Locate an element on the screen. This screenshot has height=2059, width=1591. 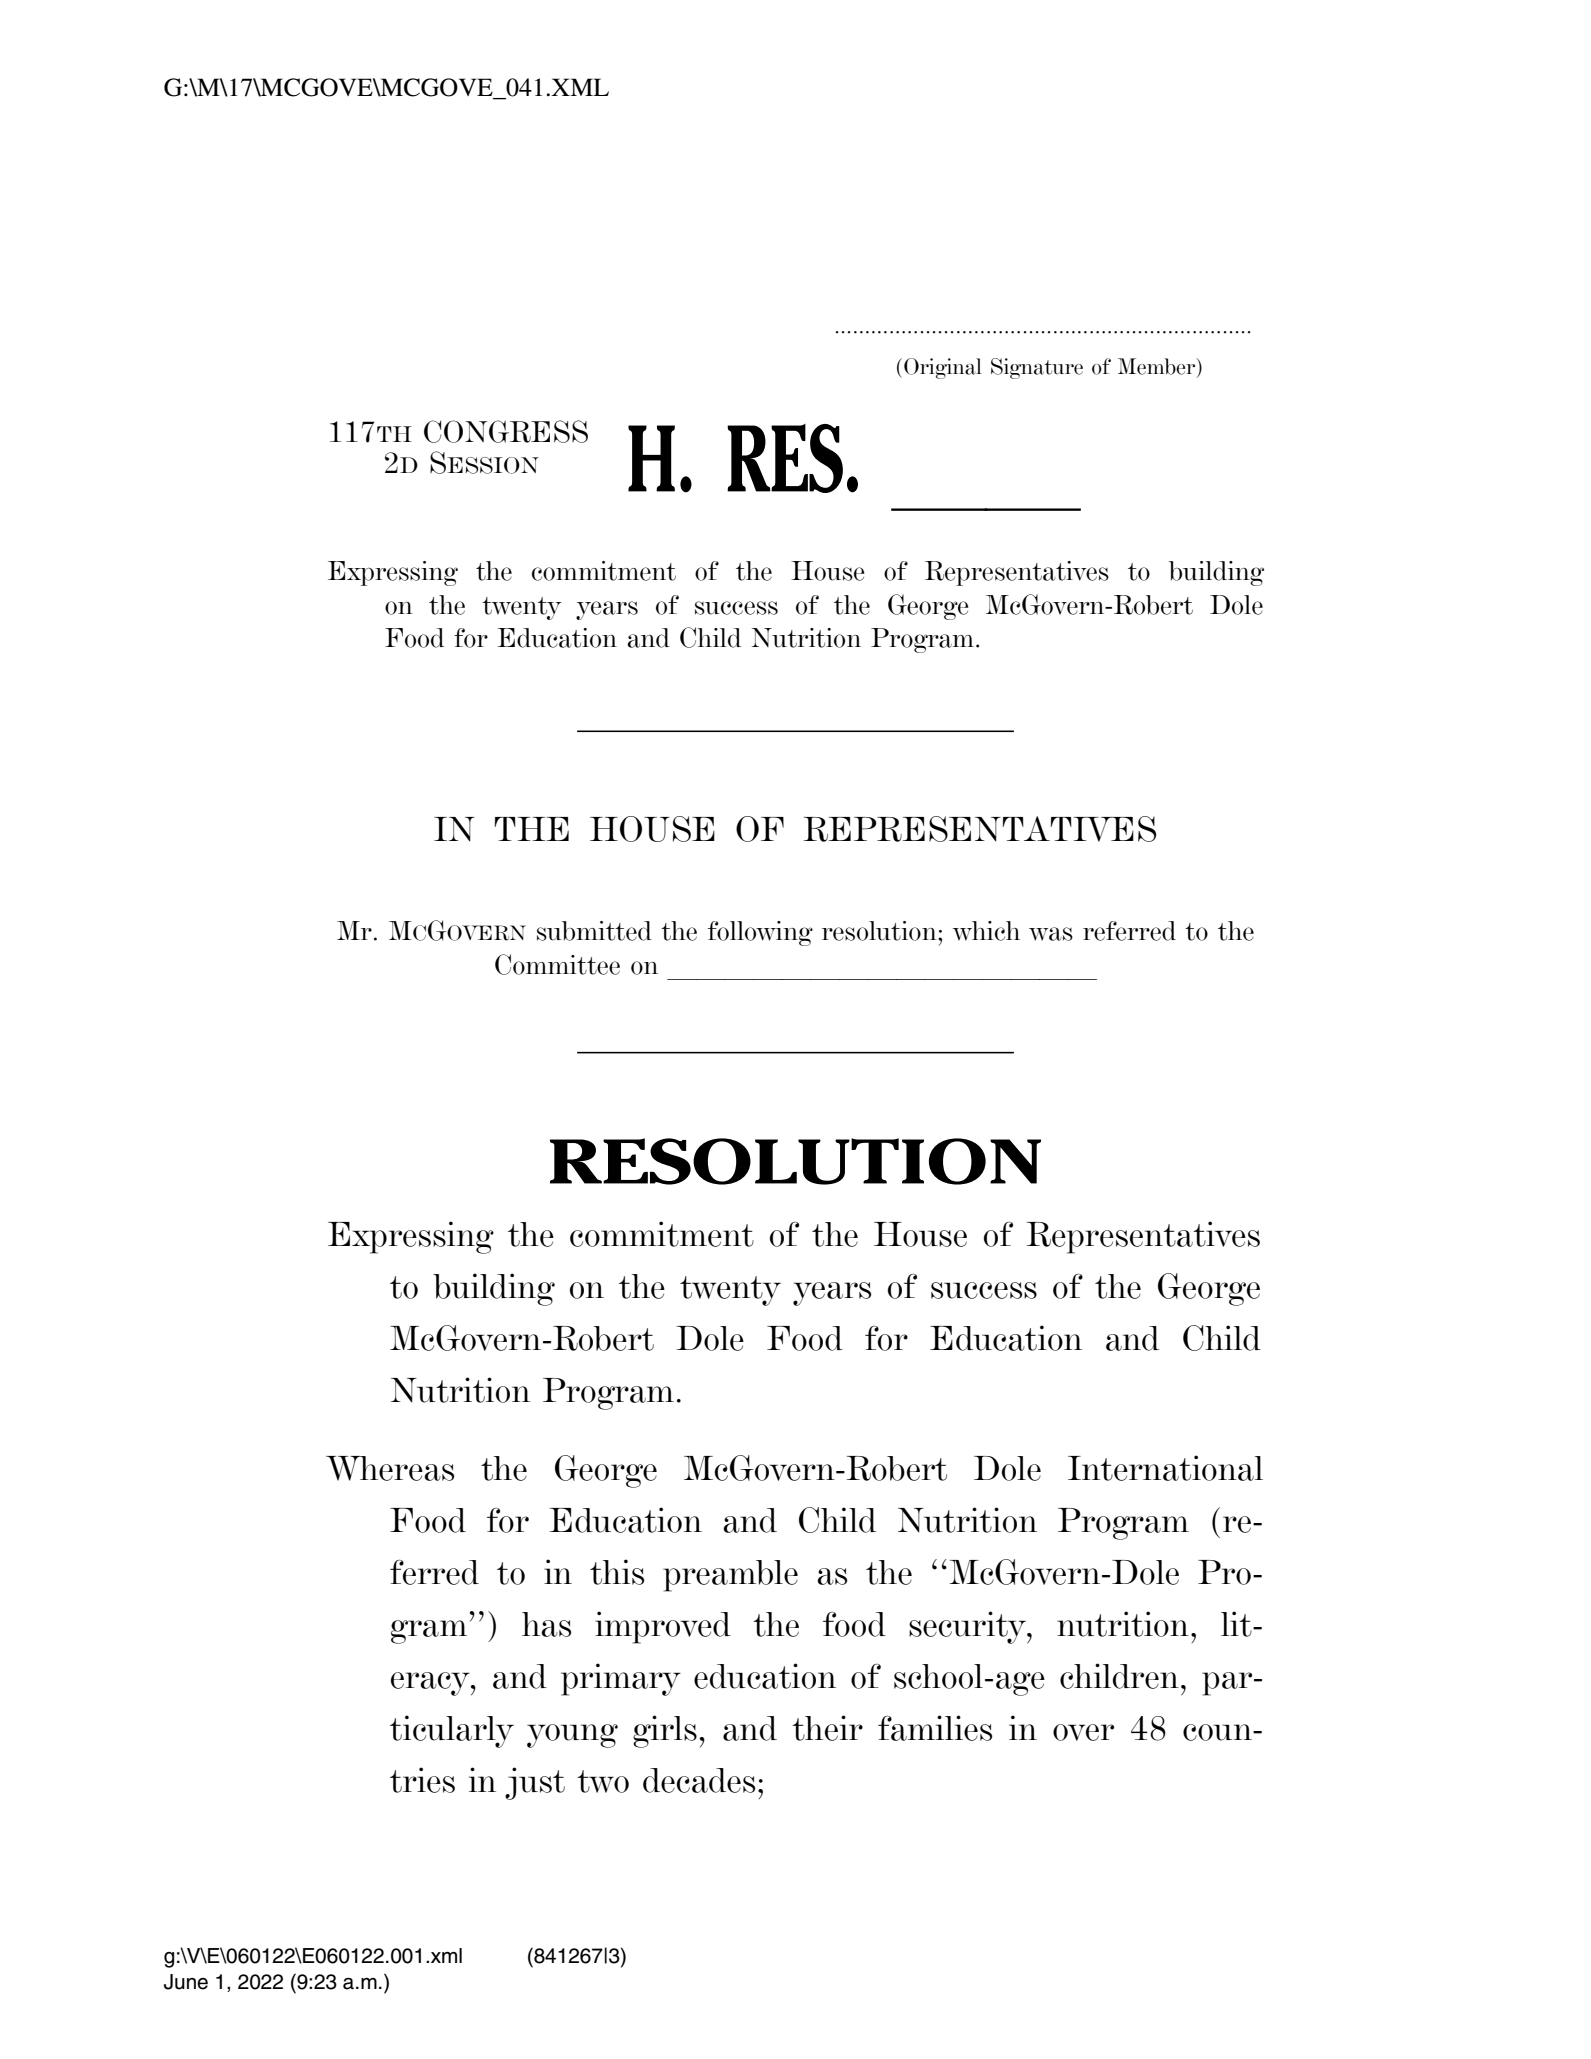
preamble is located at coordinates (730, 1576).
